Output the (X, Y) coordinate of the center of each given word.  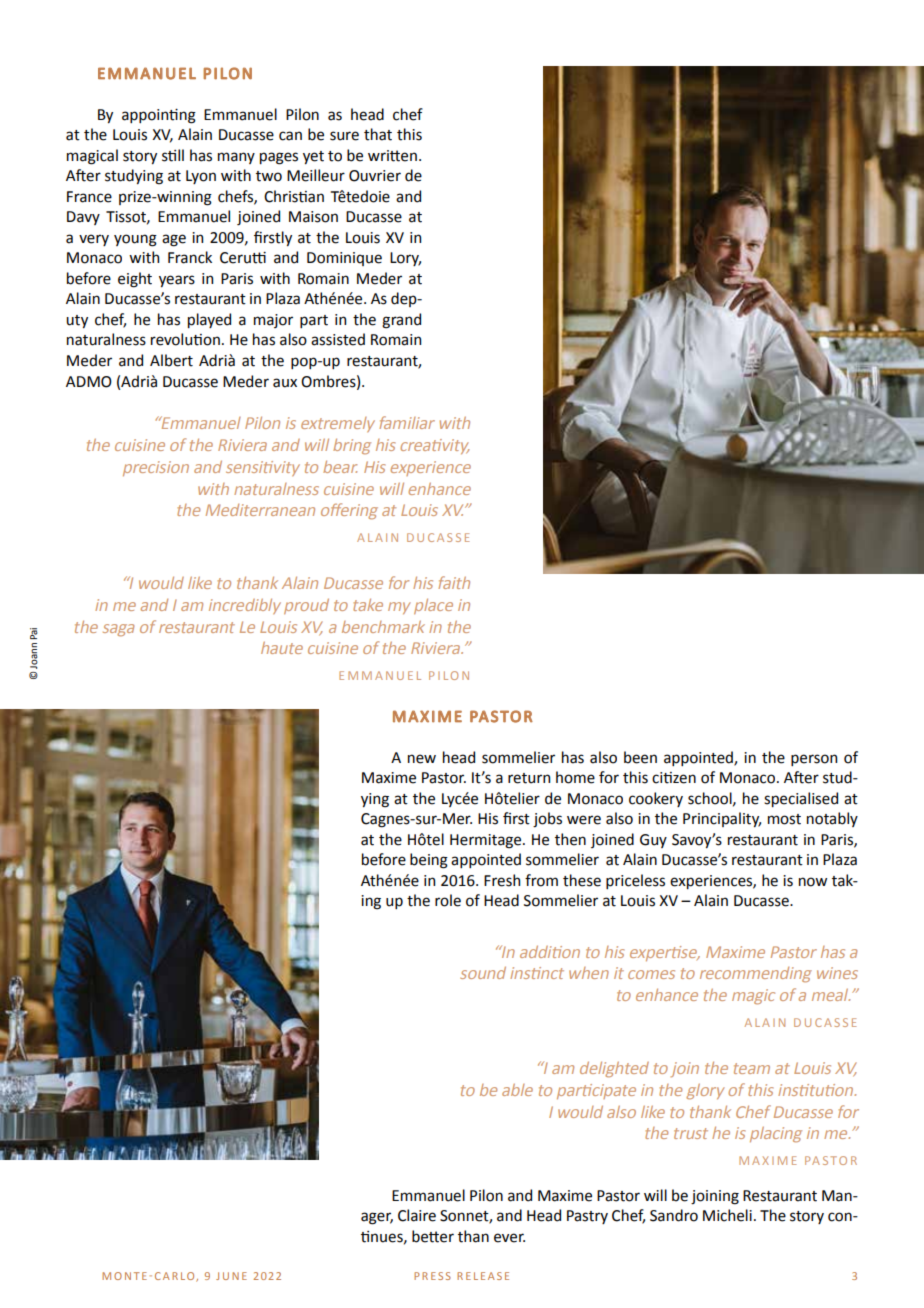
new (422, 759)
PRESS (432, 1276)
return (529, 778)
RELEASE (483, 1276)
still (173, 155)
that (378, 134)
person (814, 760)
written (392, 156)
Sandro (674, 1215)
